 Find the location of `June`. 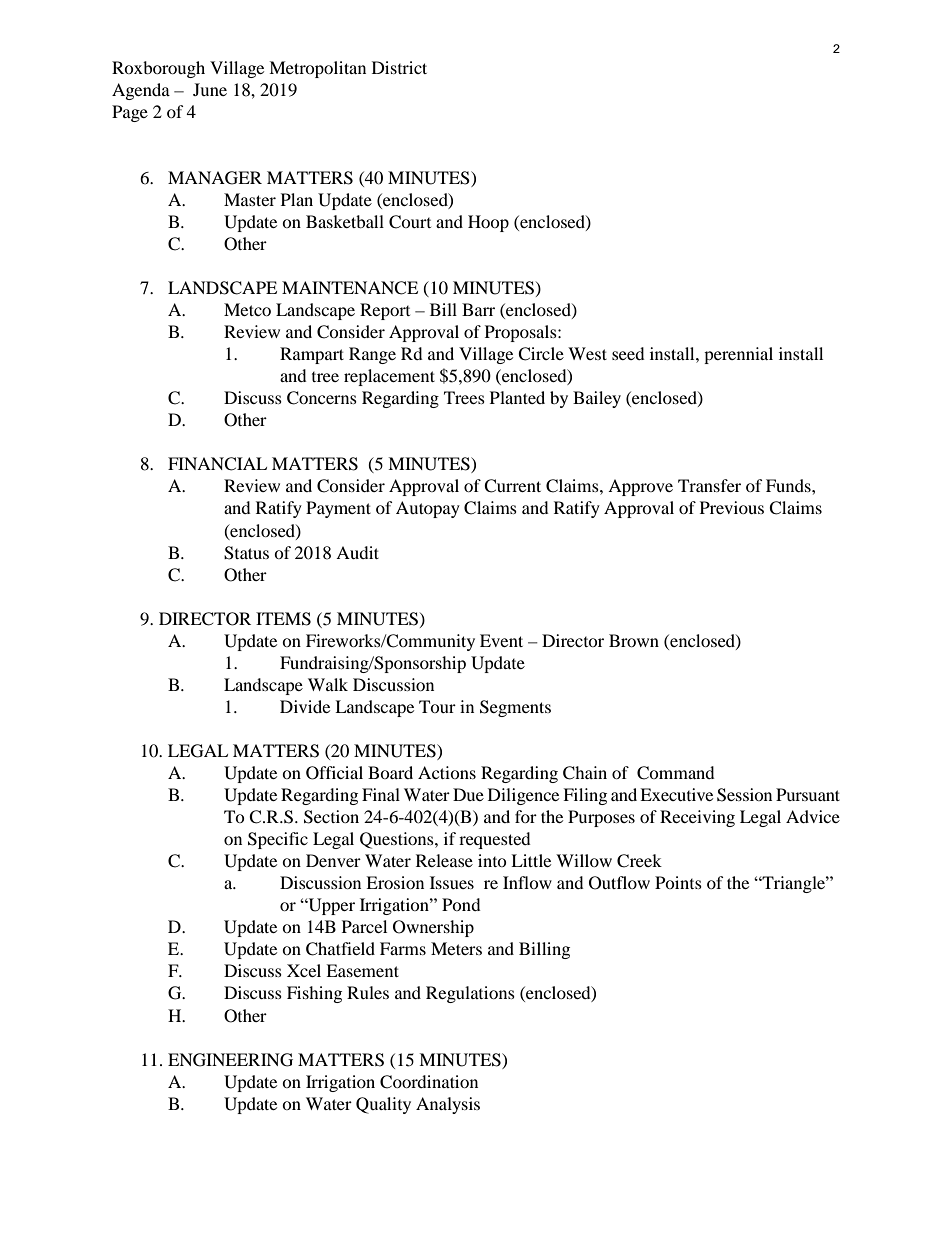

June is located at coordinates (210, 89).
